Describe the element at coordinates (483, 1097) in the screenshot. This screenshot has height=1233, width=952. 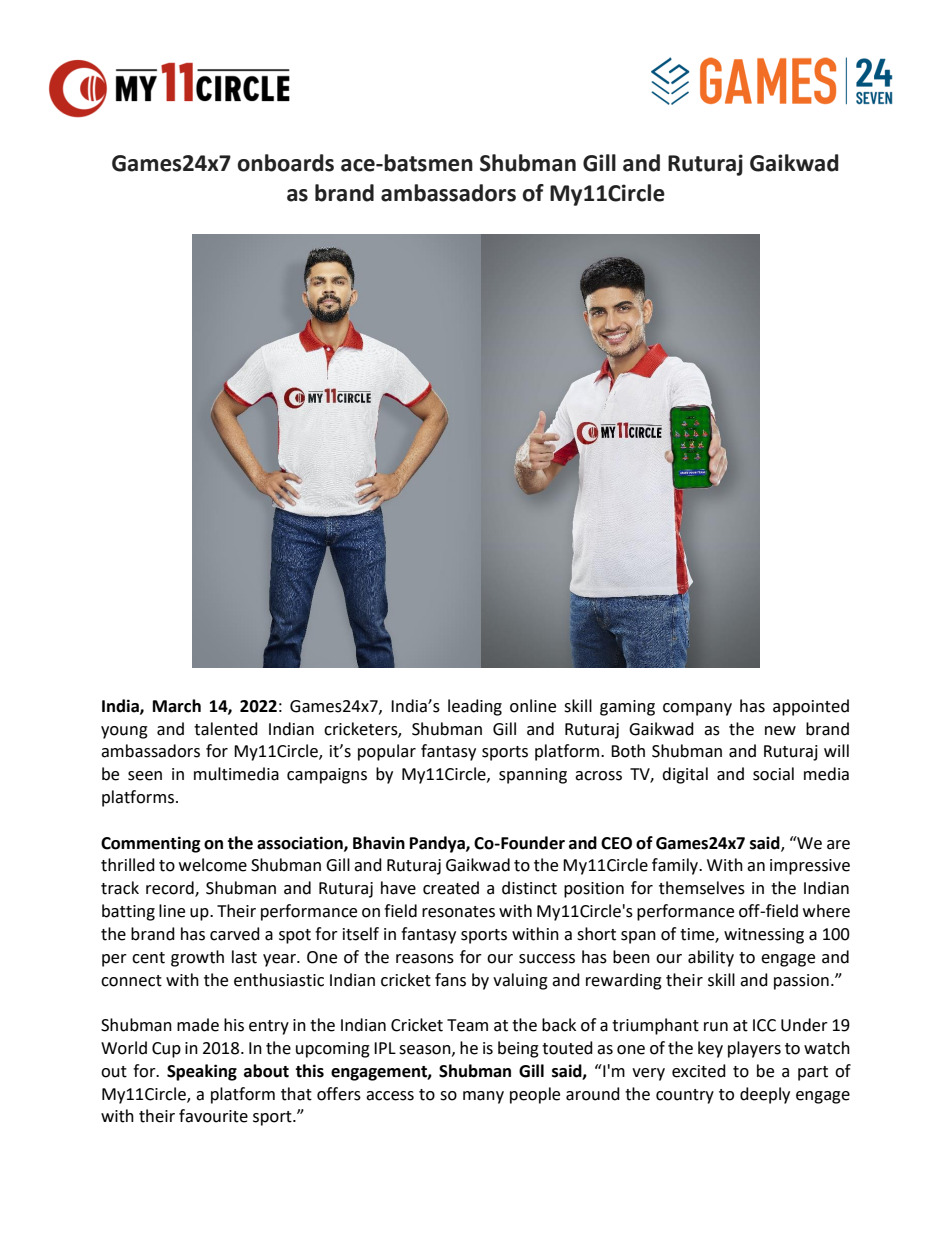
I see `many` at that location.
